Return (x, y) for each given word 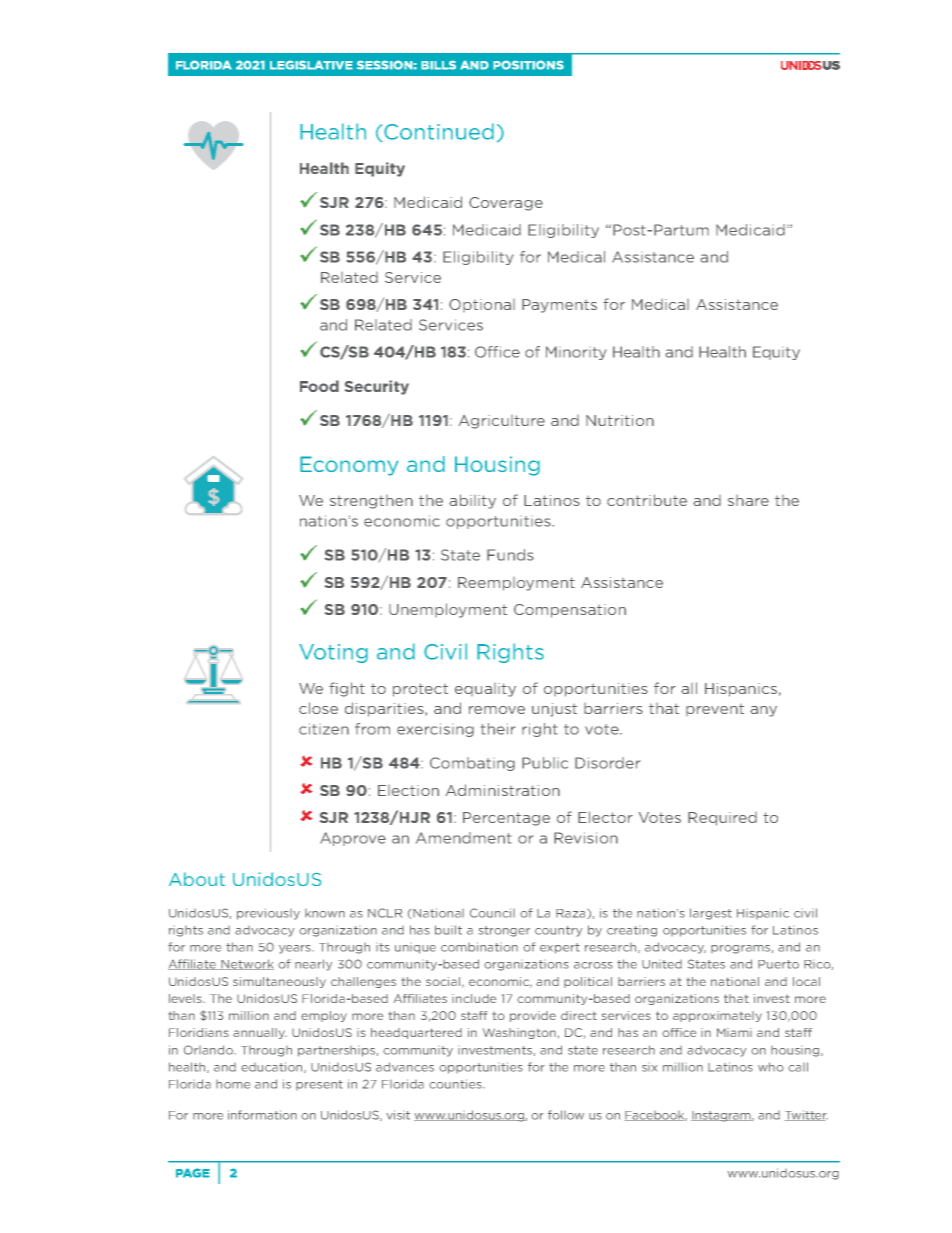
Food (319, 386)
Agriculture (502, 422)
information (262, 1115)
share (748, 500)
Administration (503, 790)
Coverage (506, 204)
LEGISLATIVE (311, 65)
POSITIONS (528, 65)
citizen (324, 729)
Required (722, 819)
